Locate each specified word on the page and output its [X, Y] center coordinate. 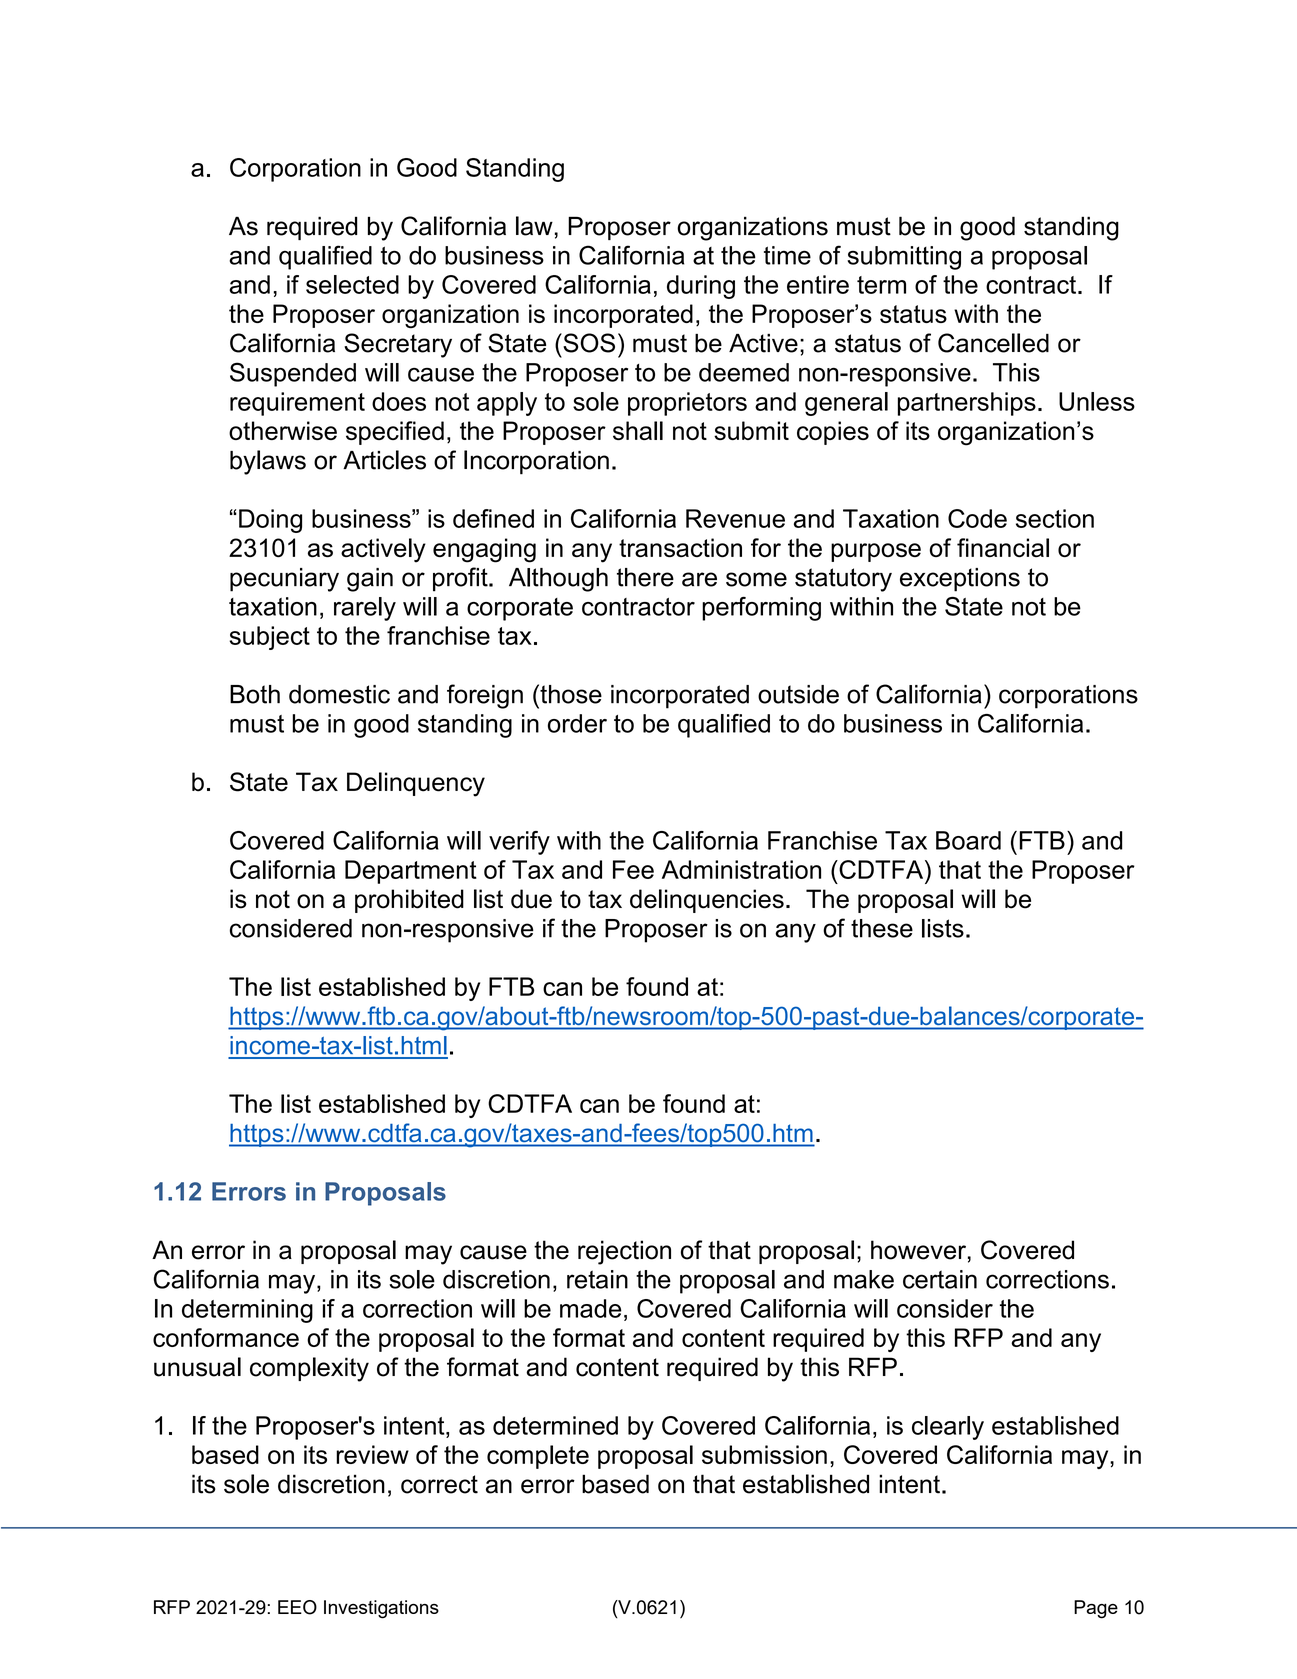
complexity [309, 1369]
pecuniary [284, 580]
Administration [741, 869]
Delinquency [416, 784]
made [591, 1308]
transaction [680, 548]
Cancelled [993, 343]
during [701, 287]
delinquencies [707, 901]
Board [968, 840]
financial [1003, 548]
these [882, 928]
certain [940, 1279]
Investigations [381, 1609]
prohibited [409, 901]
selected [352, 284]
